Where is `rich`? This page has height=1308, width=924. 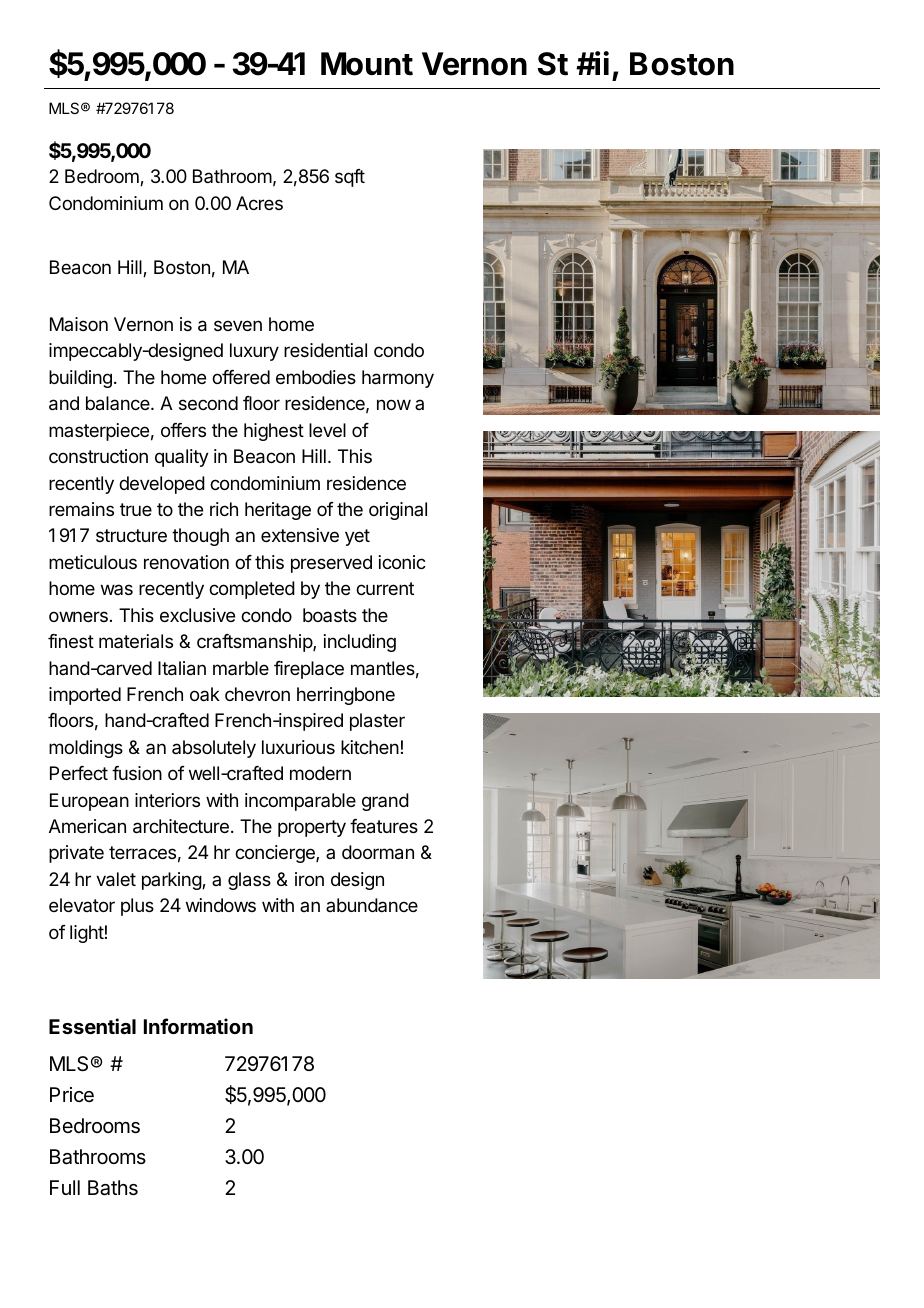 rich is located at coordinates (224, 509).
